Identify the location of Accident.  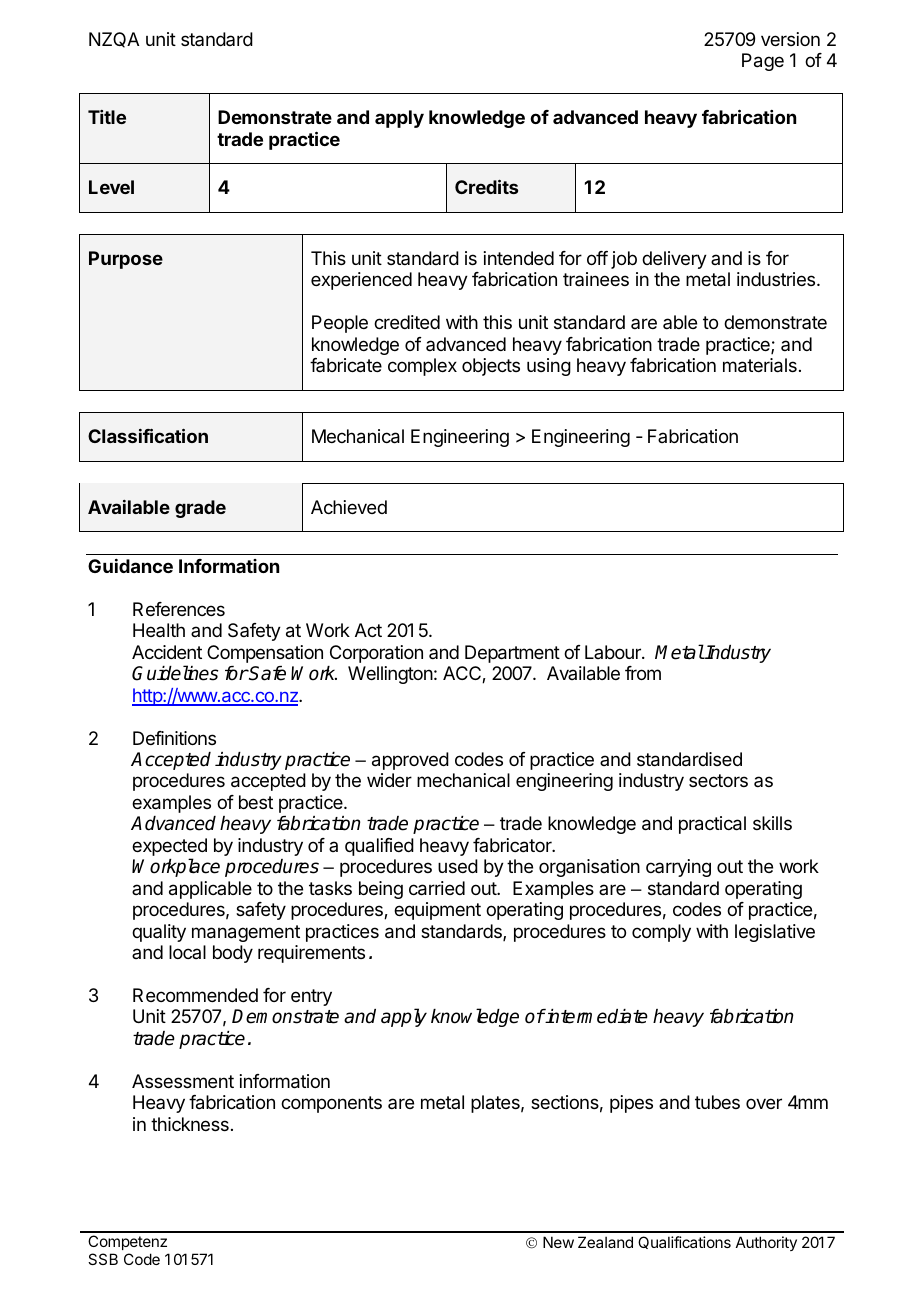
(167, 652).
